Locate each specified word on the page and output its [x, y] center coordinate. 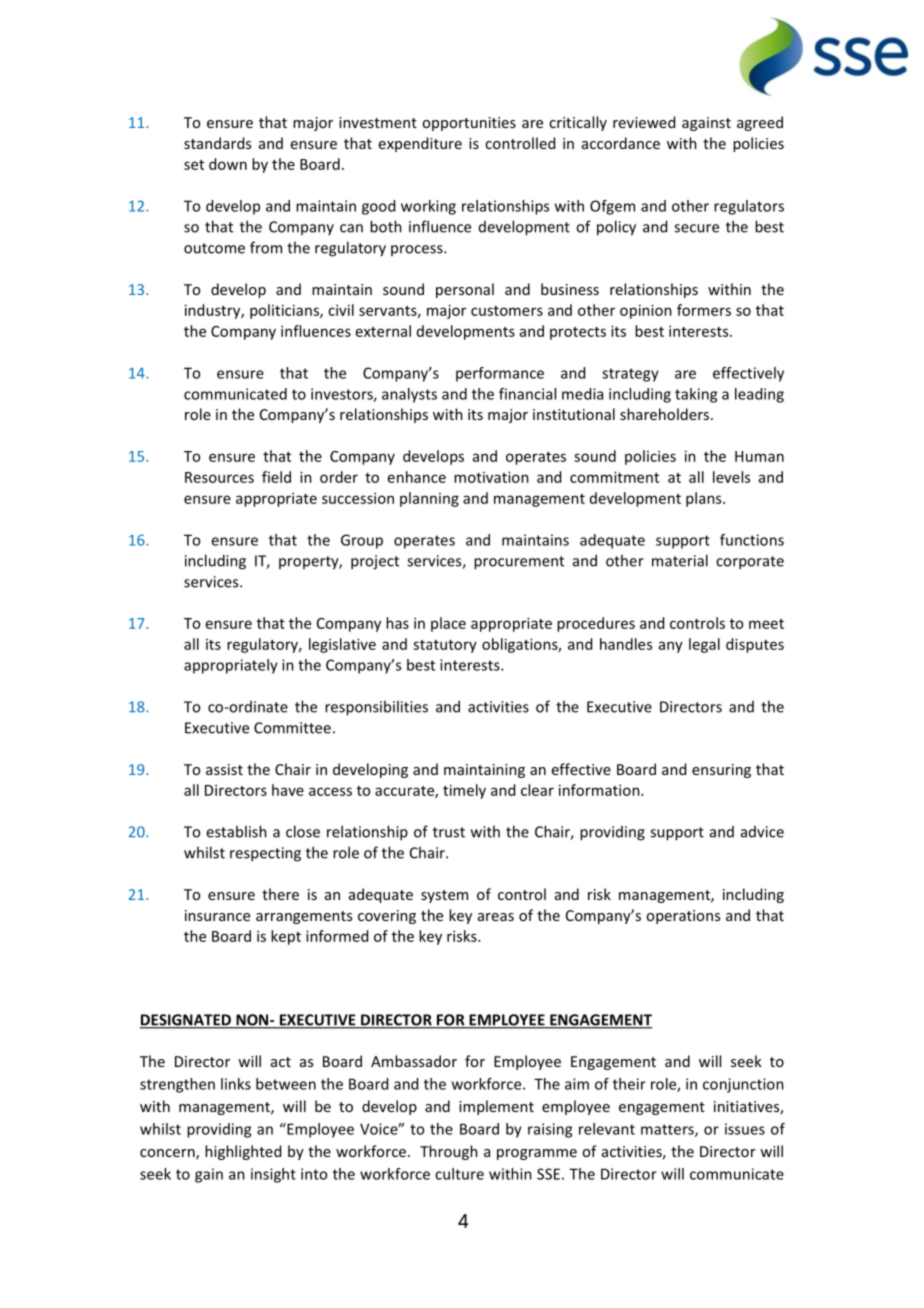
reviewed [644, 122]
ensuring [721, 771]
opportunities [469, 124]
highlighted [243, 1152]
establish [236, 831]
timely [464, 791]
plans [705, 499]
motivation [491, 477]
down [228, 164]
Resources [219, 477]
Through [449, 1152]
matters [668, 1130]
